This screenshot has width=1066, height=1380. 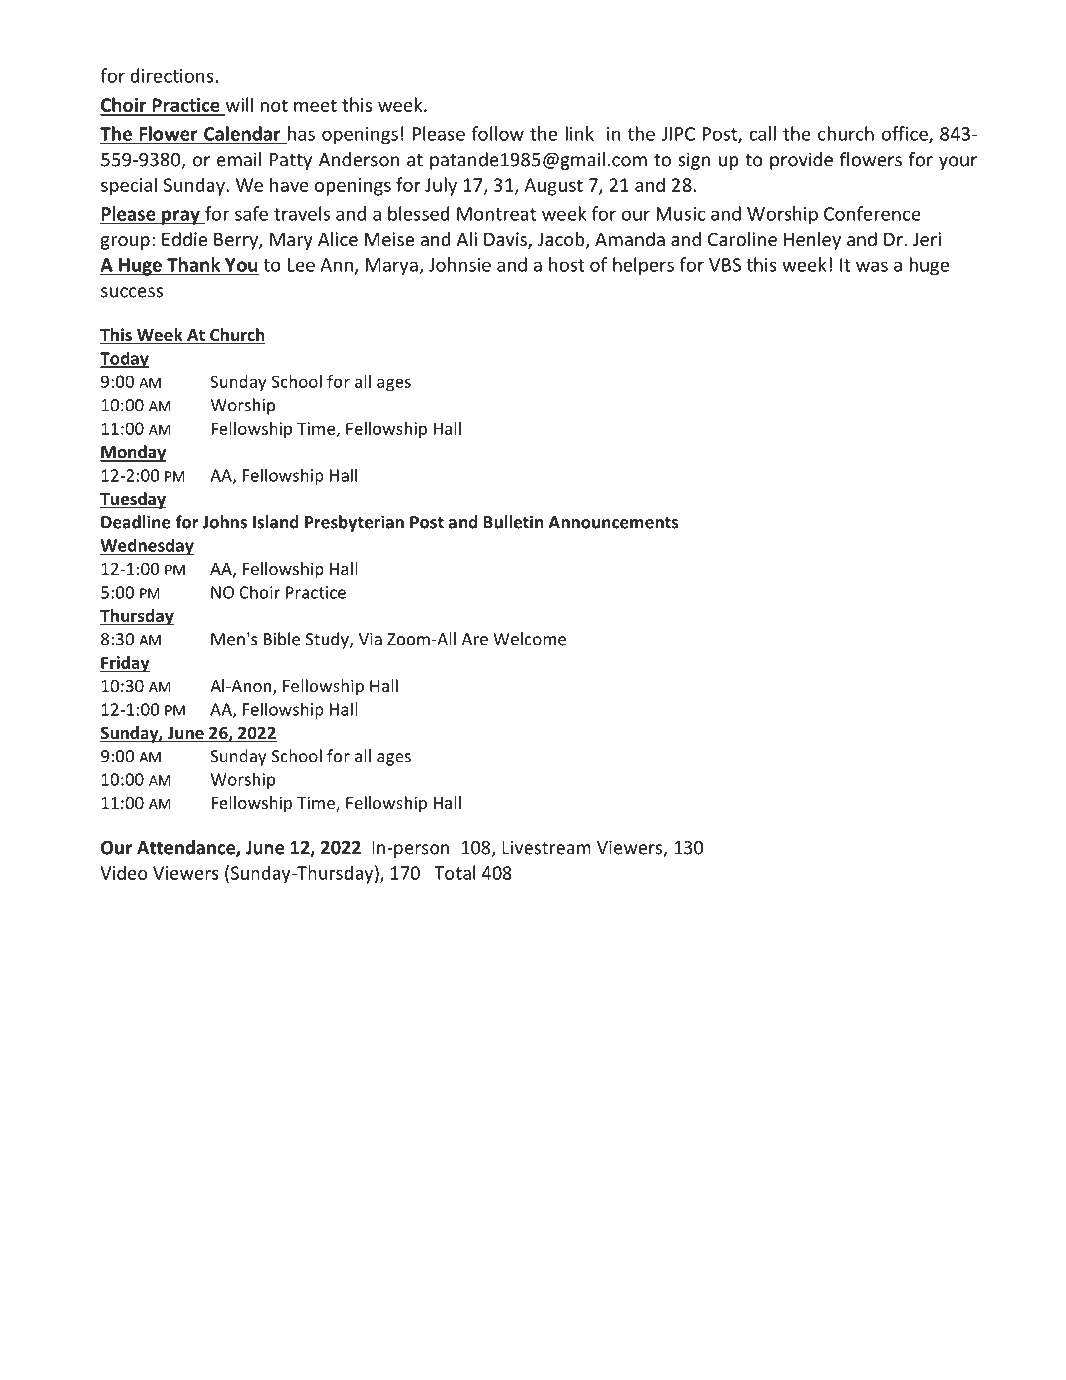 What do you see at coordinates (567, 264) in the screenshot?
I see `host` at bounding box center [567, 264].
